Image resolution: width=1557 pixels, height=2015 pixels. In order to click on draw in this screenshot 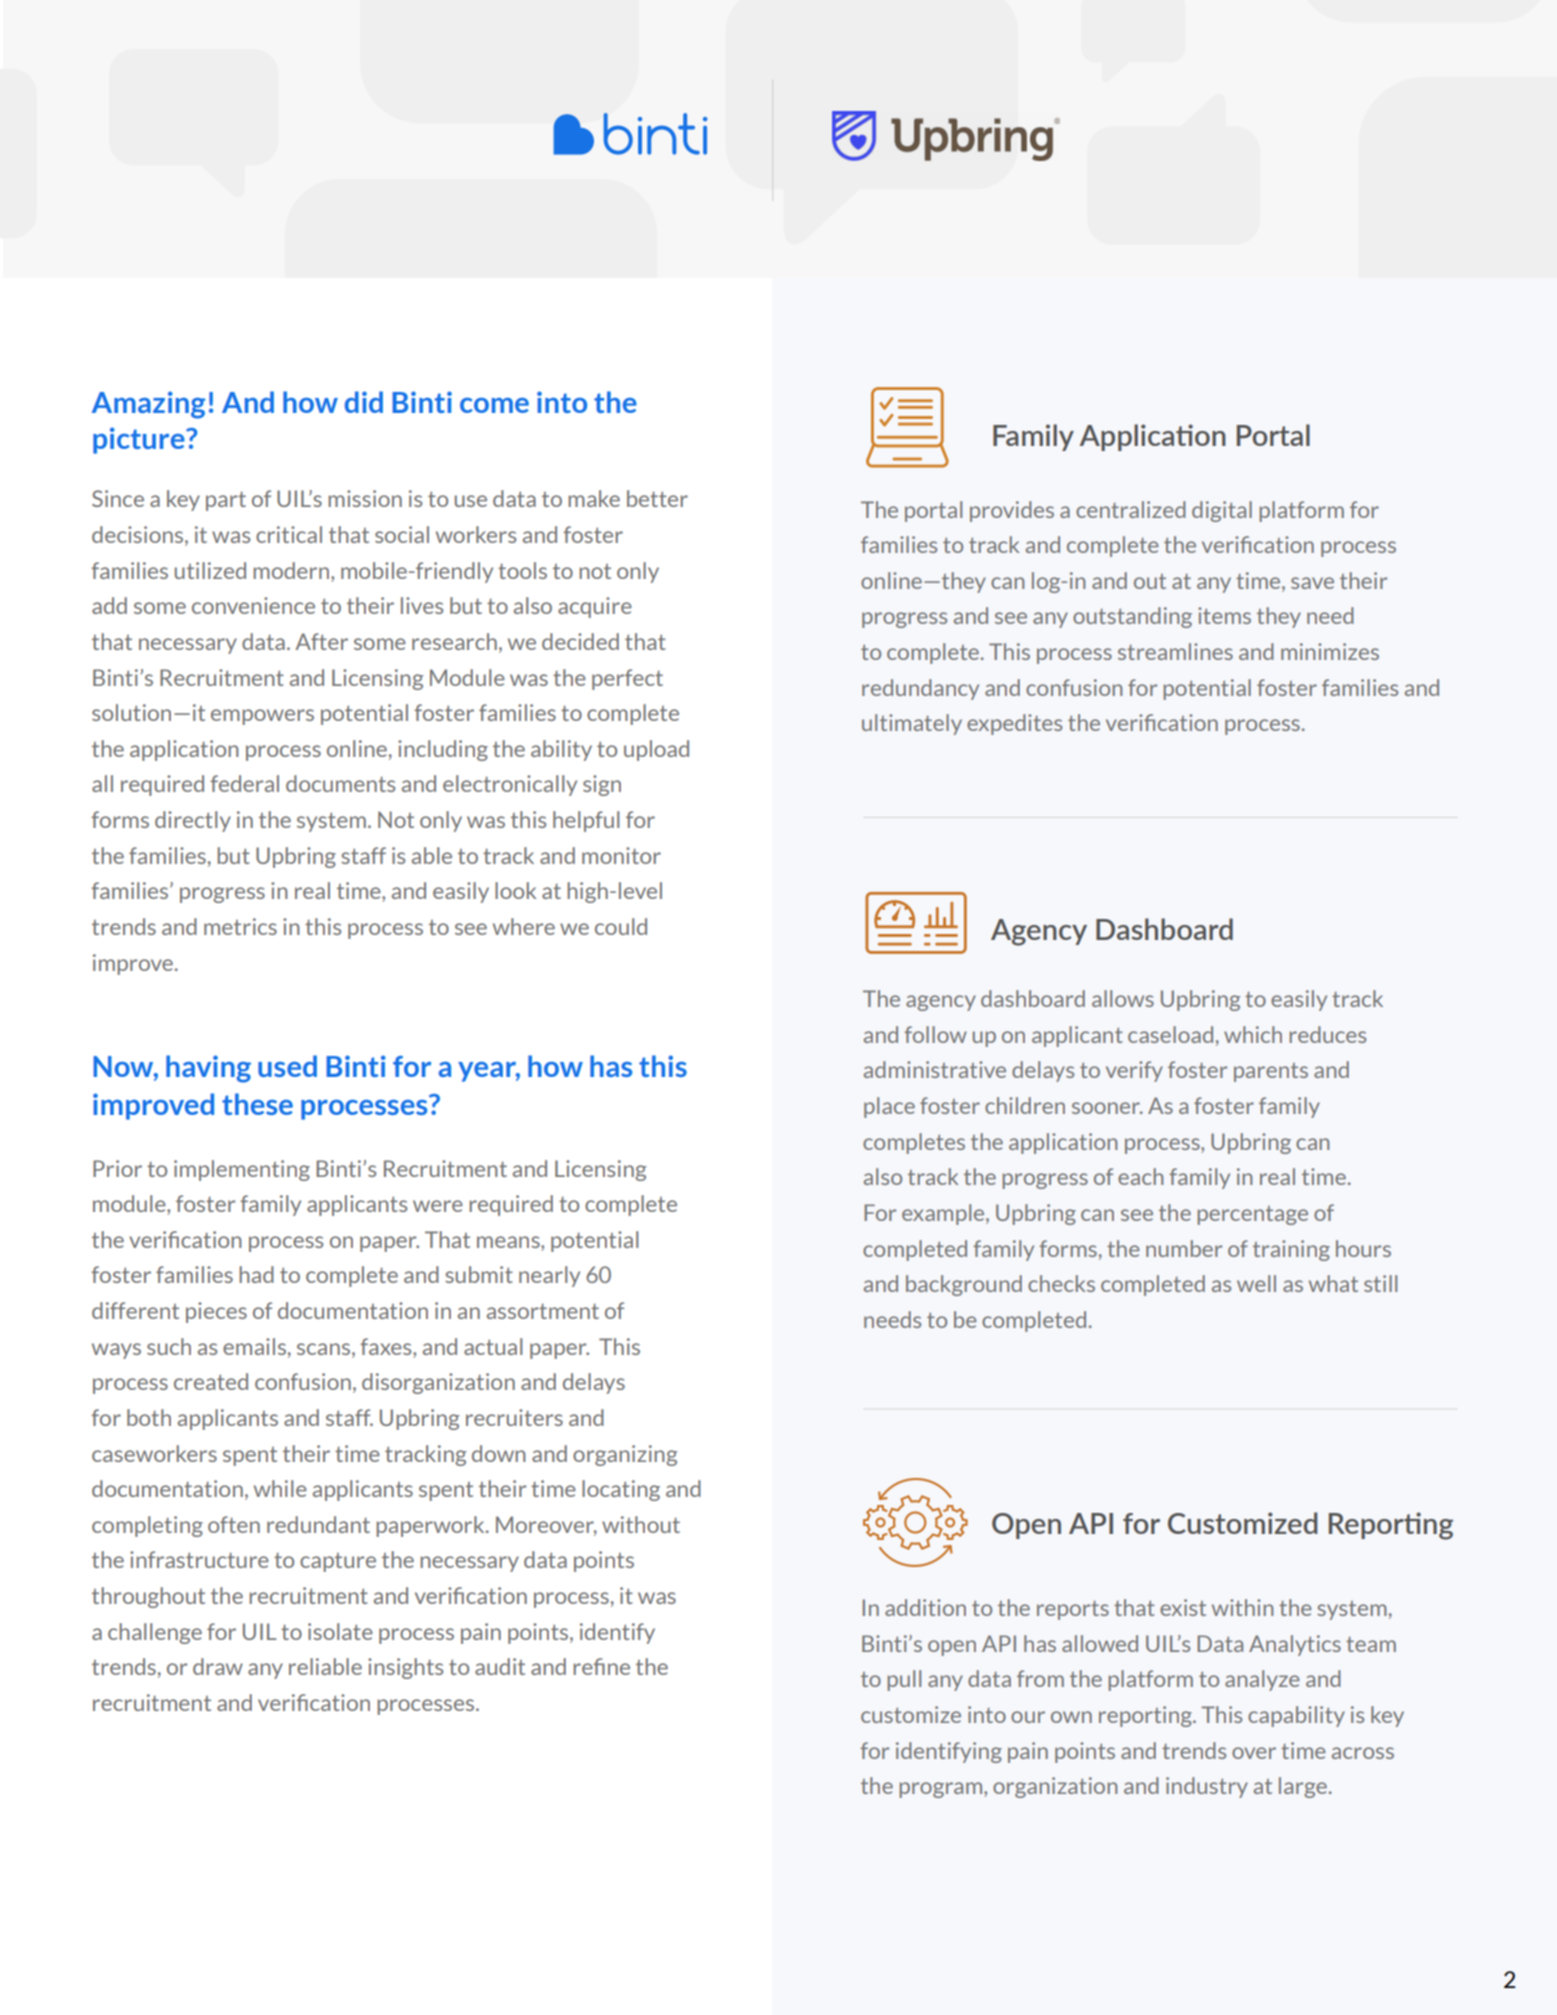, I will do `click(218, 1666)`.
